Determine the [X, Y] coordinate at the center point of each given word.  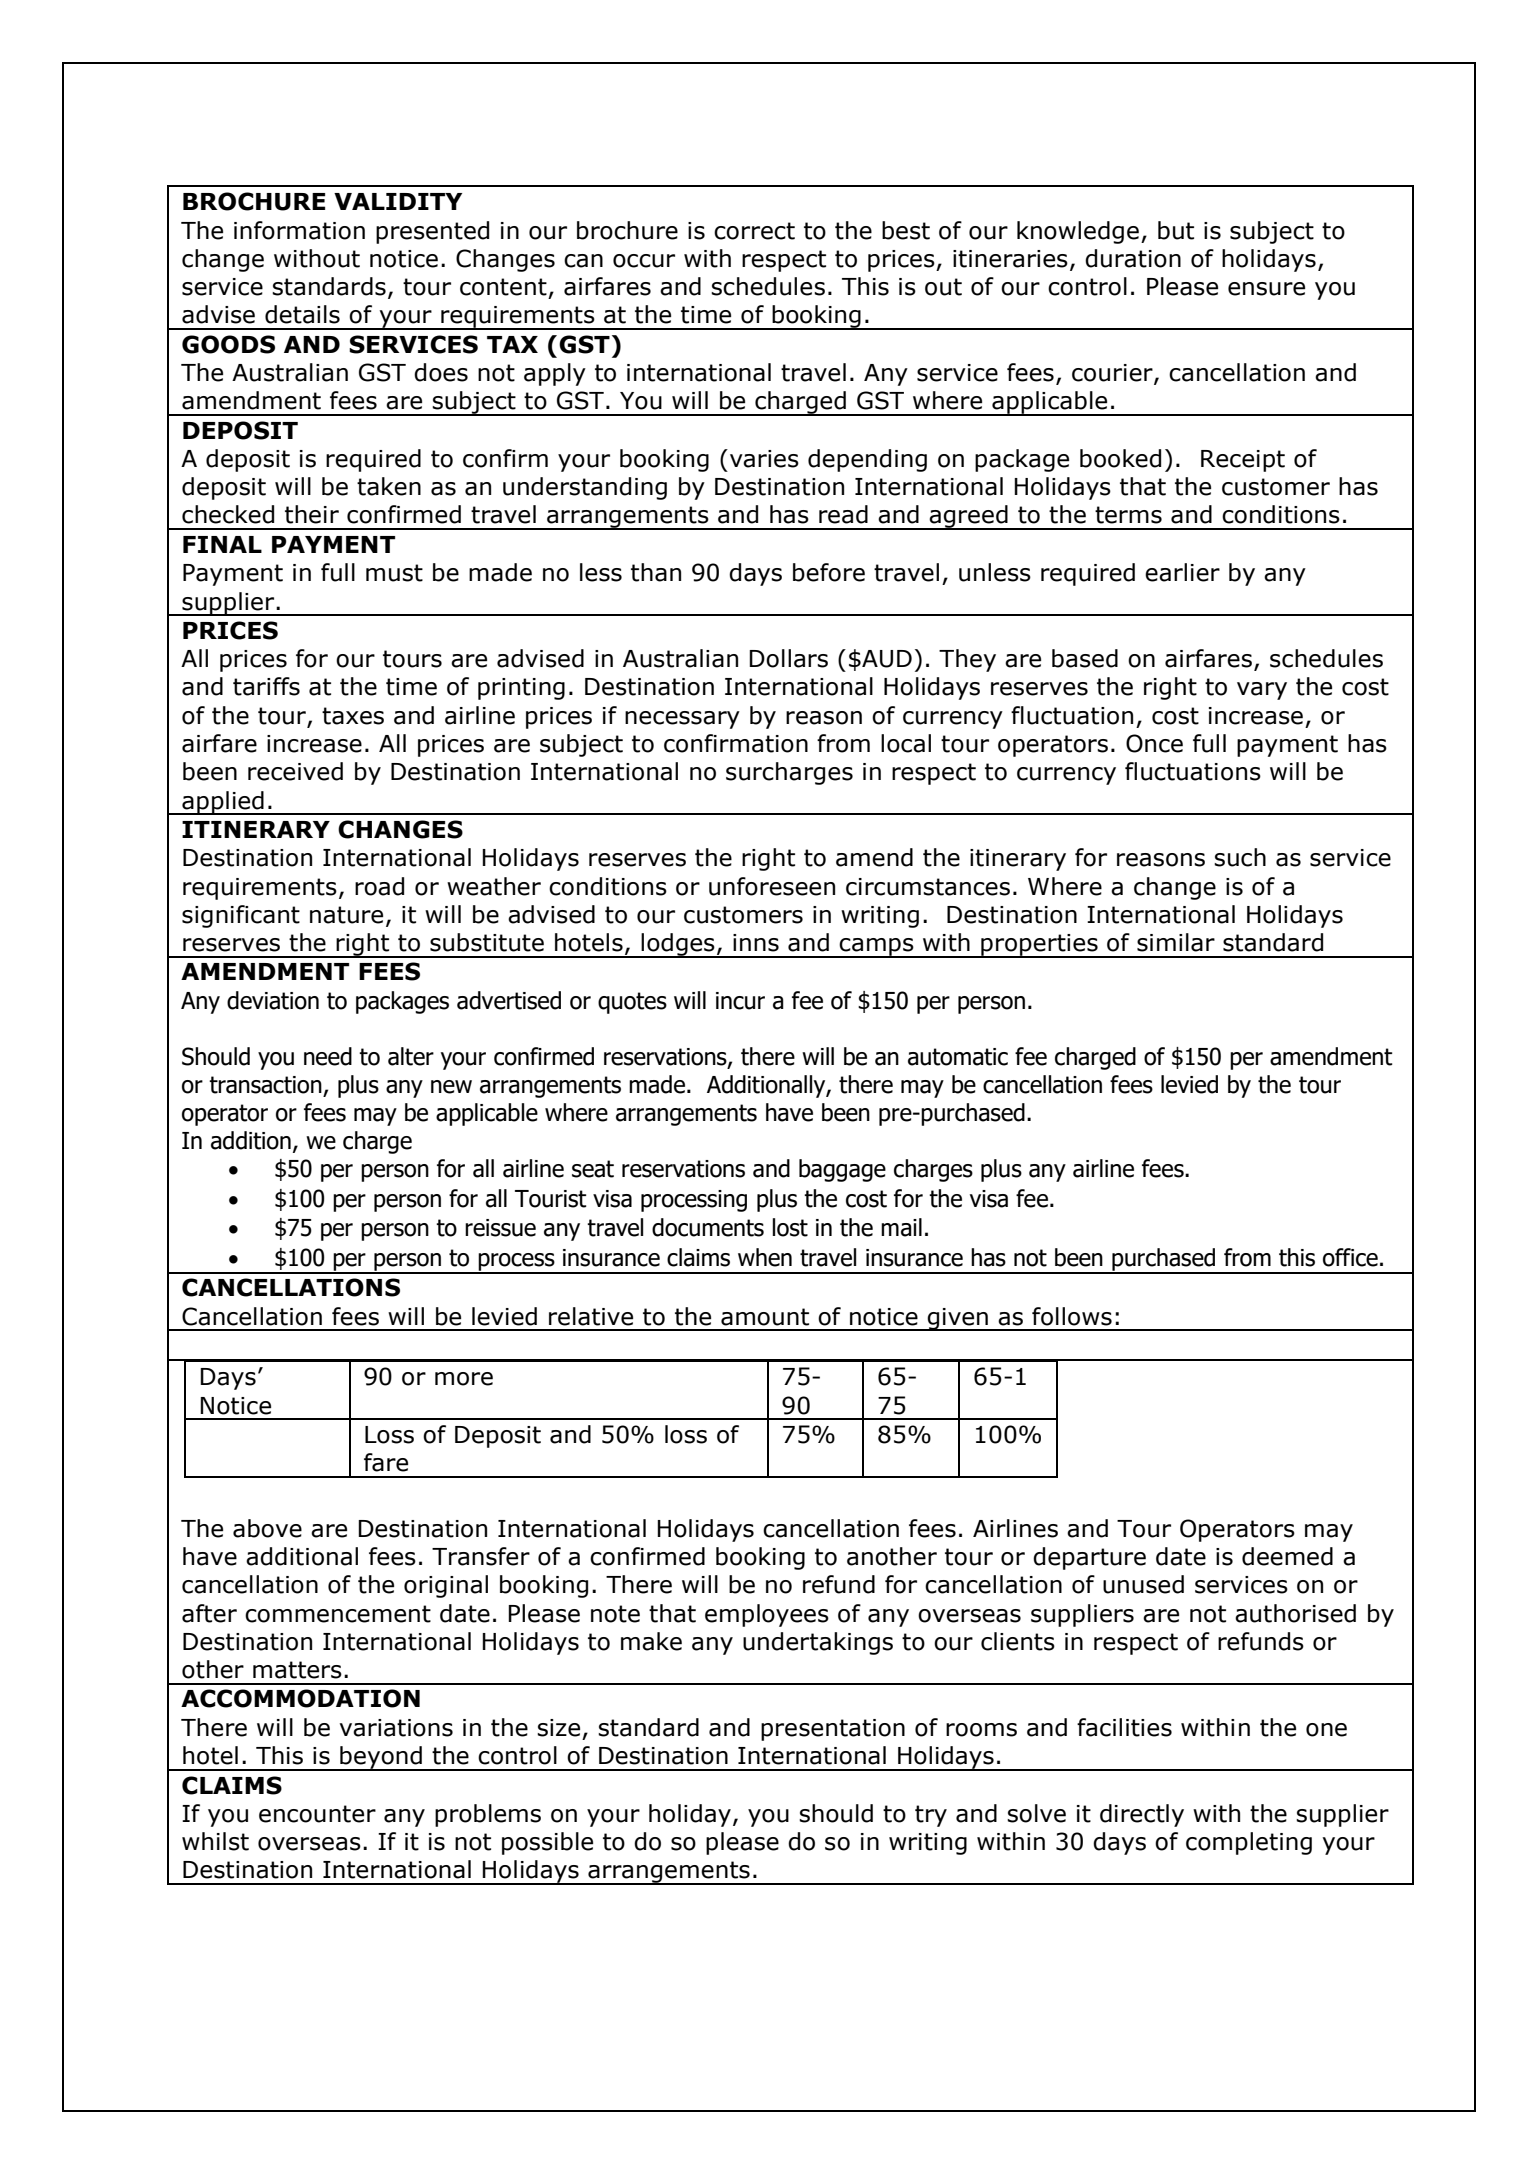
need [328, 1056]
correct [754, 231]
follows [1072, 1316]
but [1176, 230]
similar [1176, 942]
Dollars [788, 658]
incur [740, 1001]
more [464, 1379]
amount [765, 1317]
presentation [833, 1730]
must [394, 573]
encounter [317, 1814]
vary [1262, 691]
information [299, 230]
